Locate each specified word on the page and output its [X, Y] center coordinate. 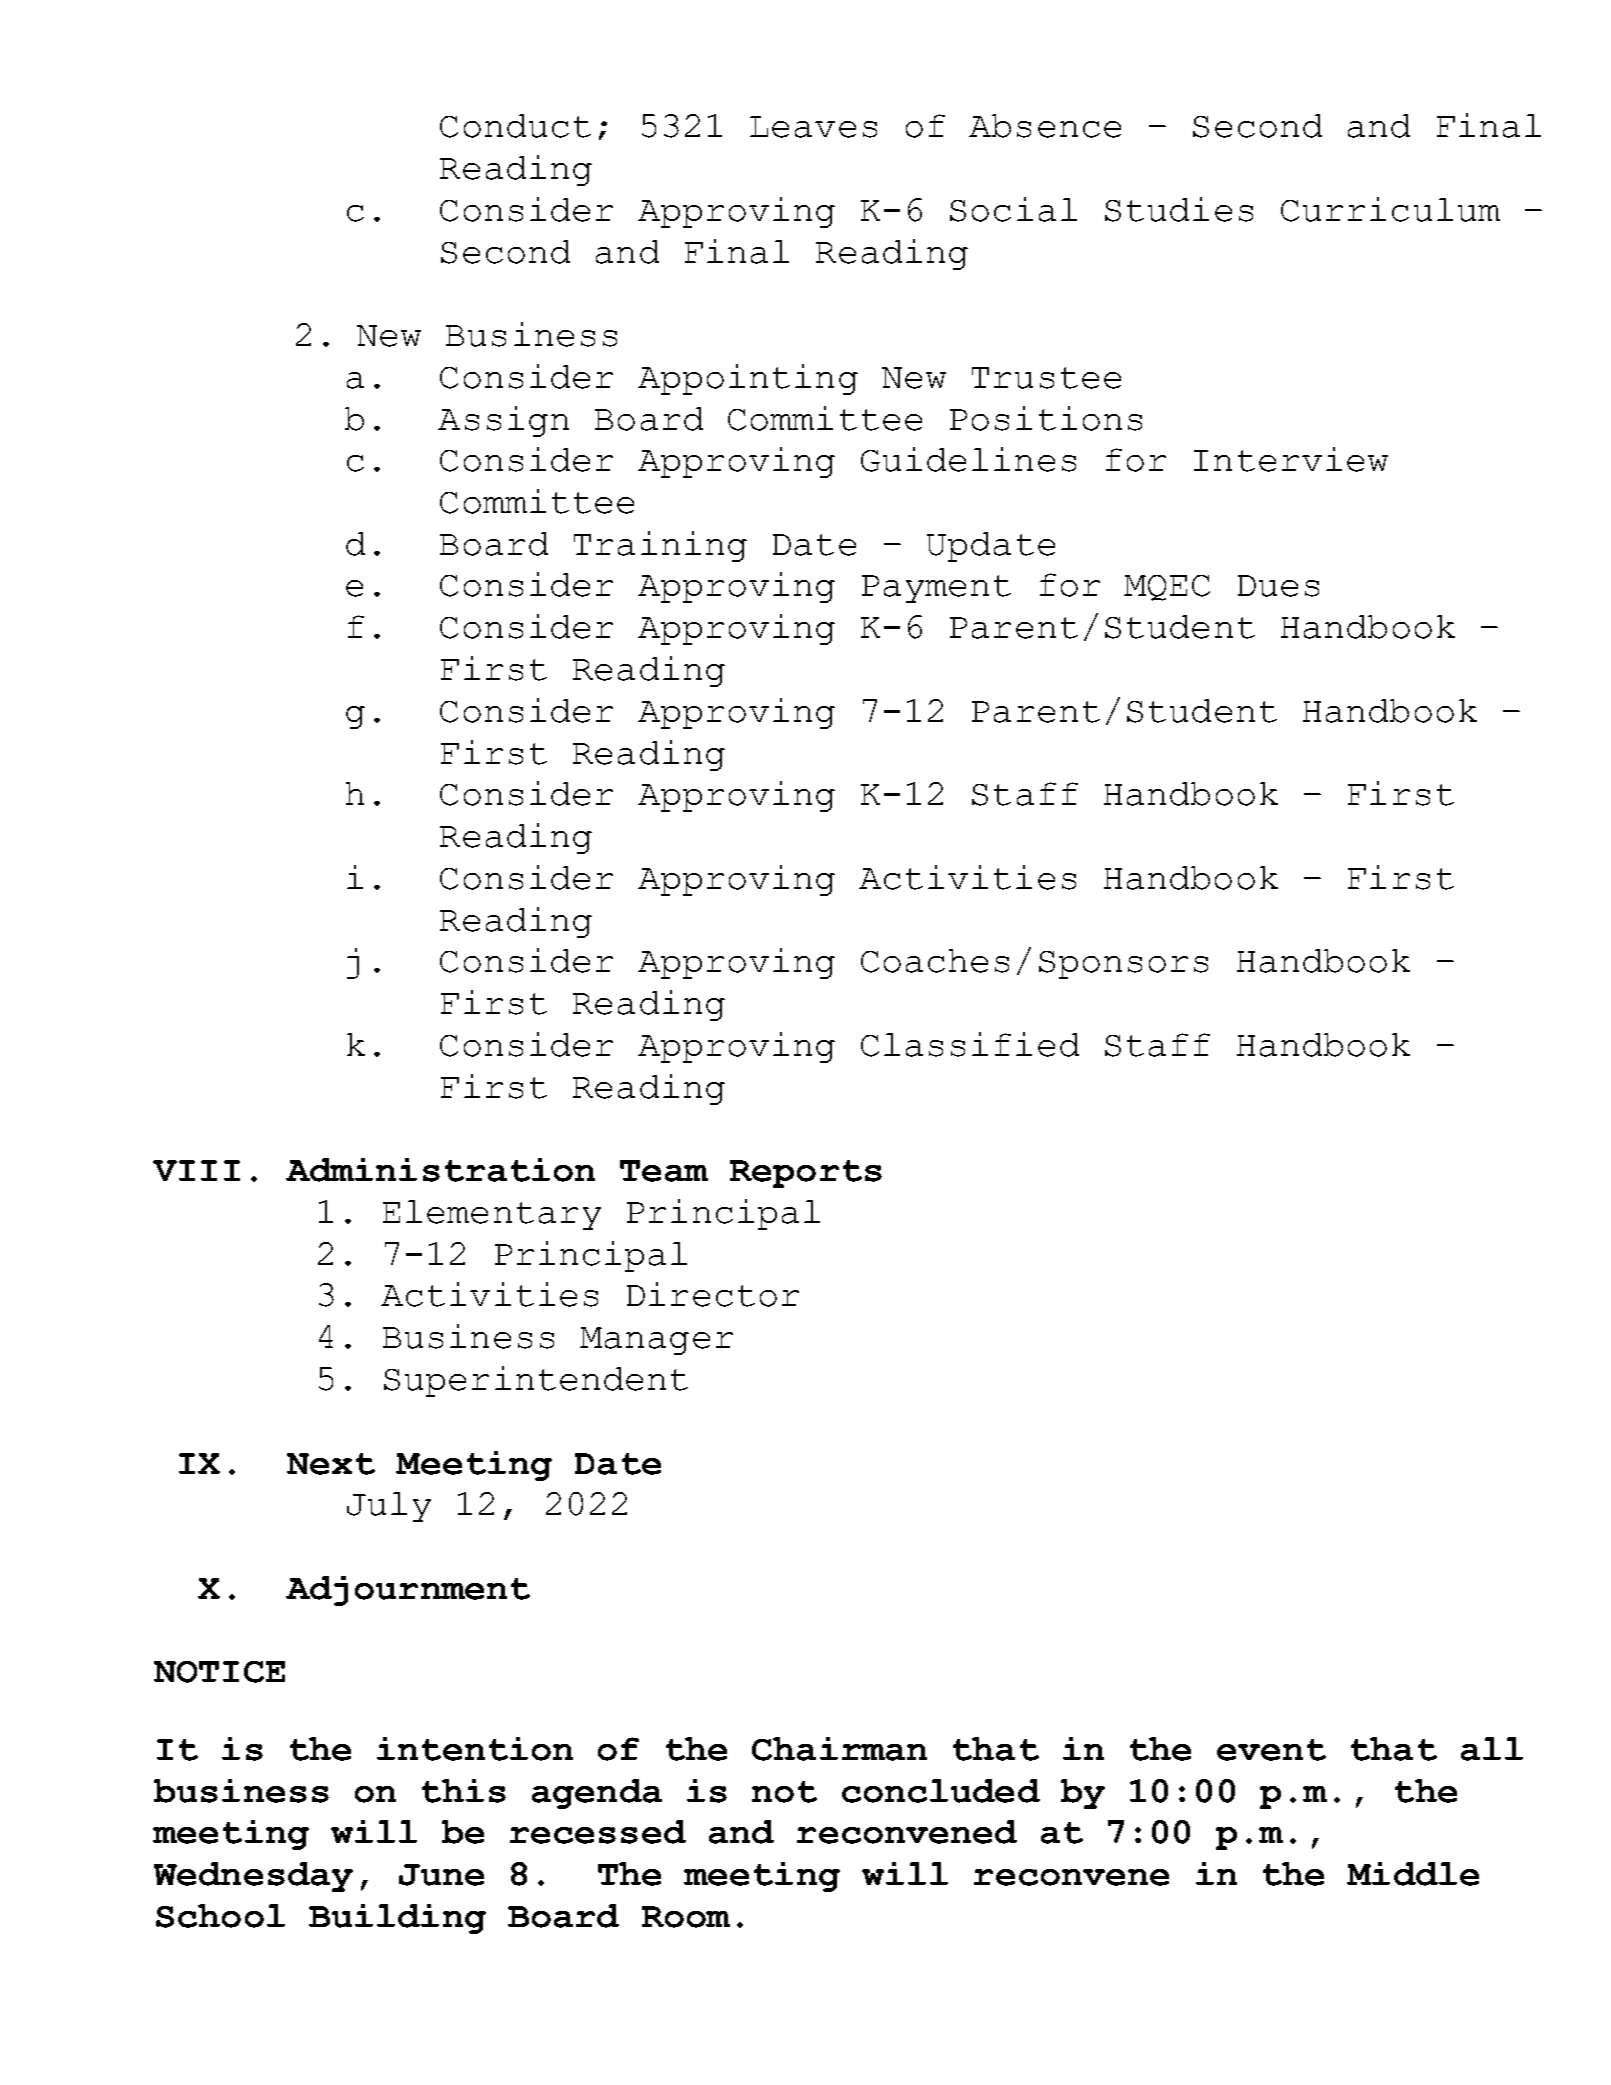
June [441, 1875]
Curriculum [1390, 209]
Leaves [813, 127]
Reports [806, 1174]
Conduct [515, 126]
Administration [440, 1170]
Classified [970, 1044]
